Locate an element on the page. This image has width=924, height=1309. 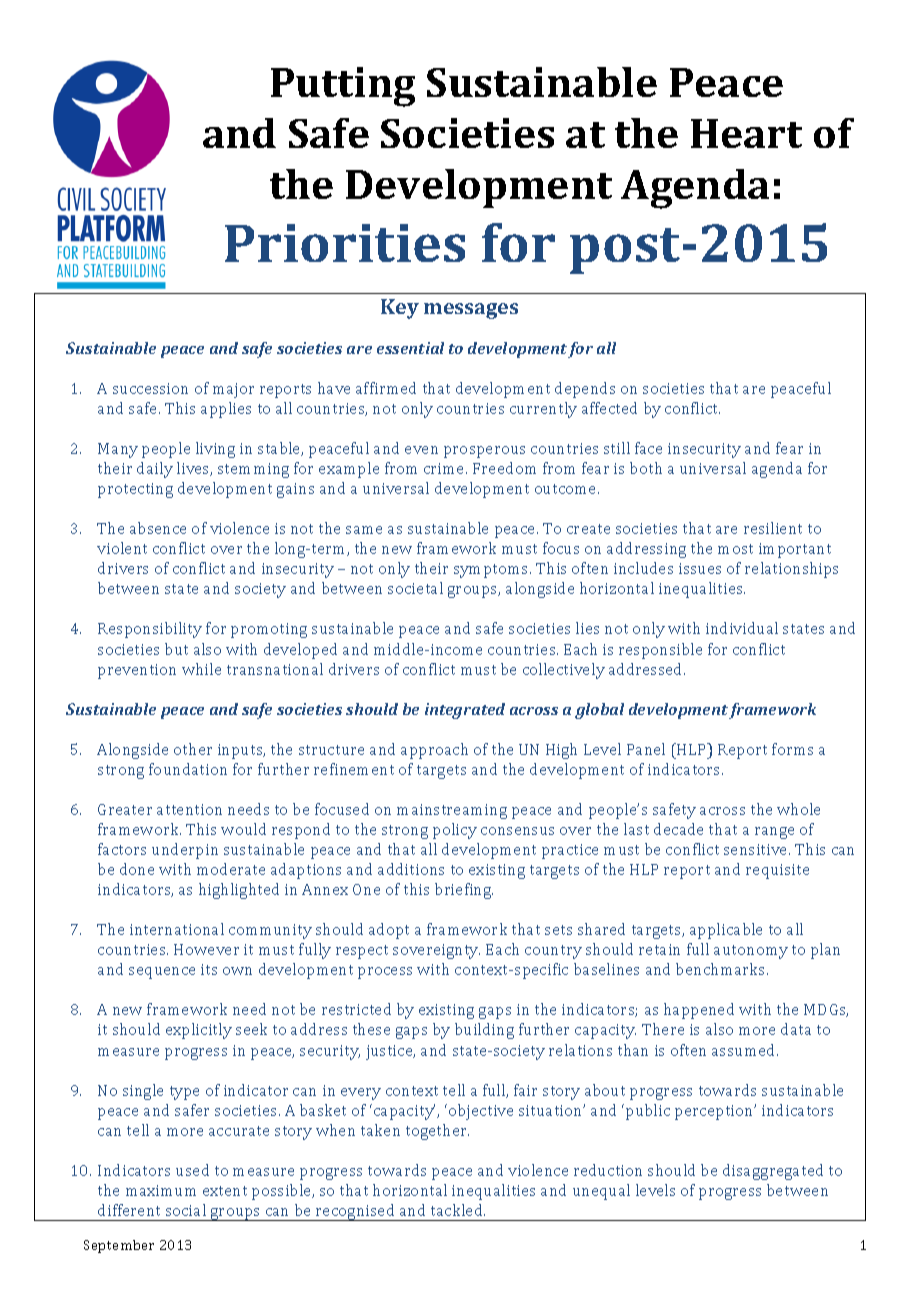
Heart is located at coordinates (746, 133).
